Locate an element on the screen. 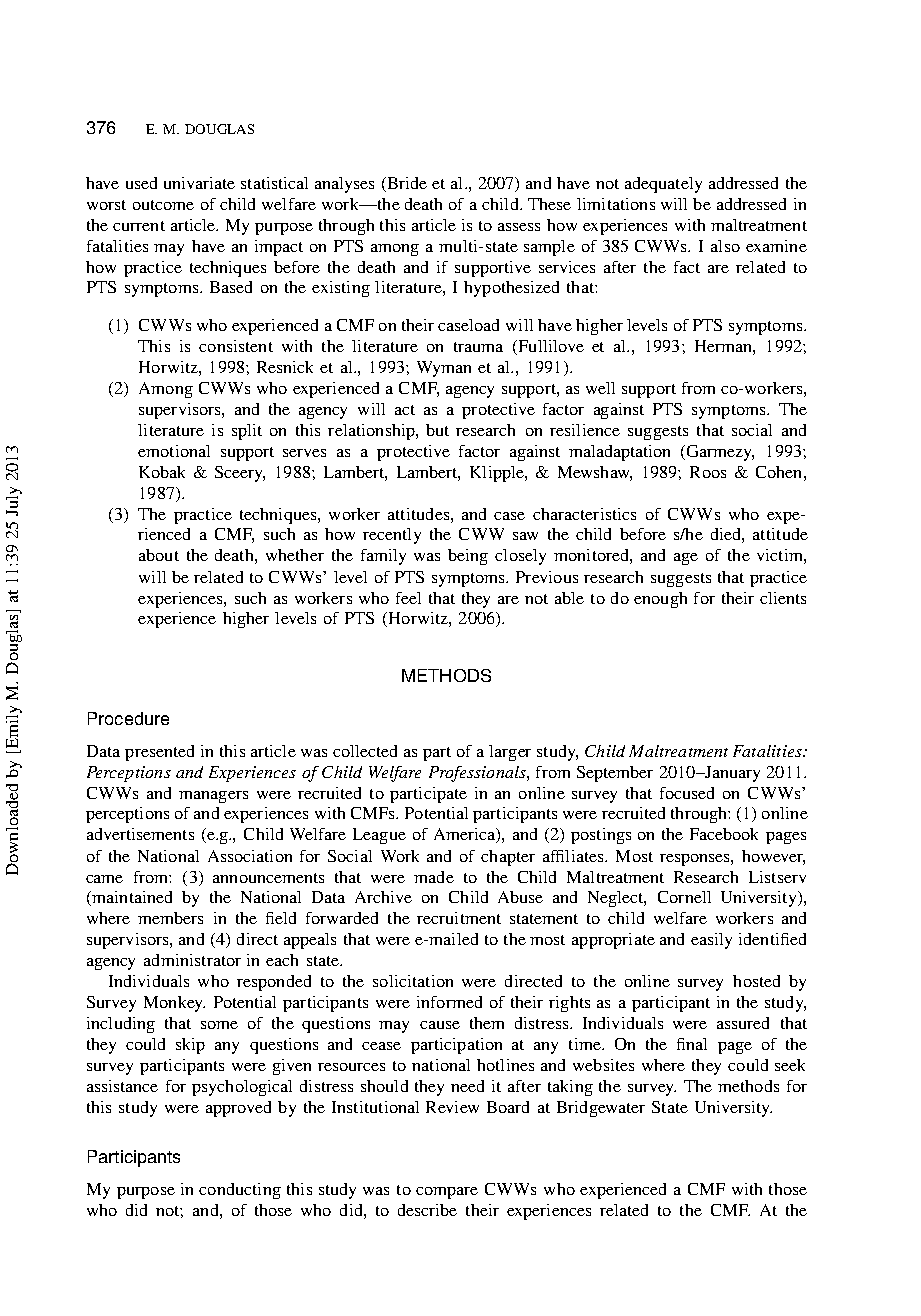  Roos is located at coordinates (708, 472).
